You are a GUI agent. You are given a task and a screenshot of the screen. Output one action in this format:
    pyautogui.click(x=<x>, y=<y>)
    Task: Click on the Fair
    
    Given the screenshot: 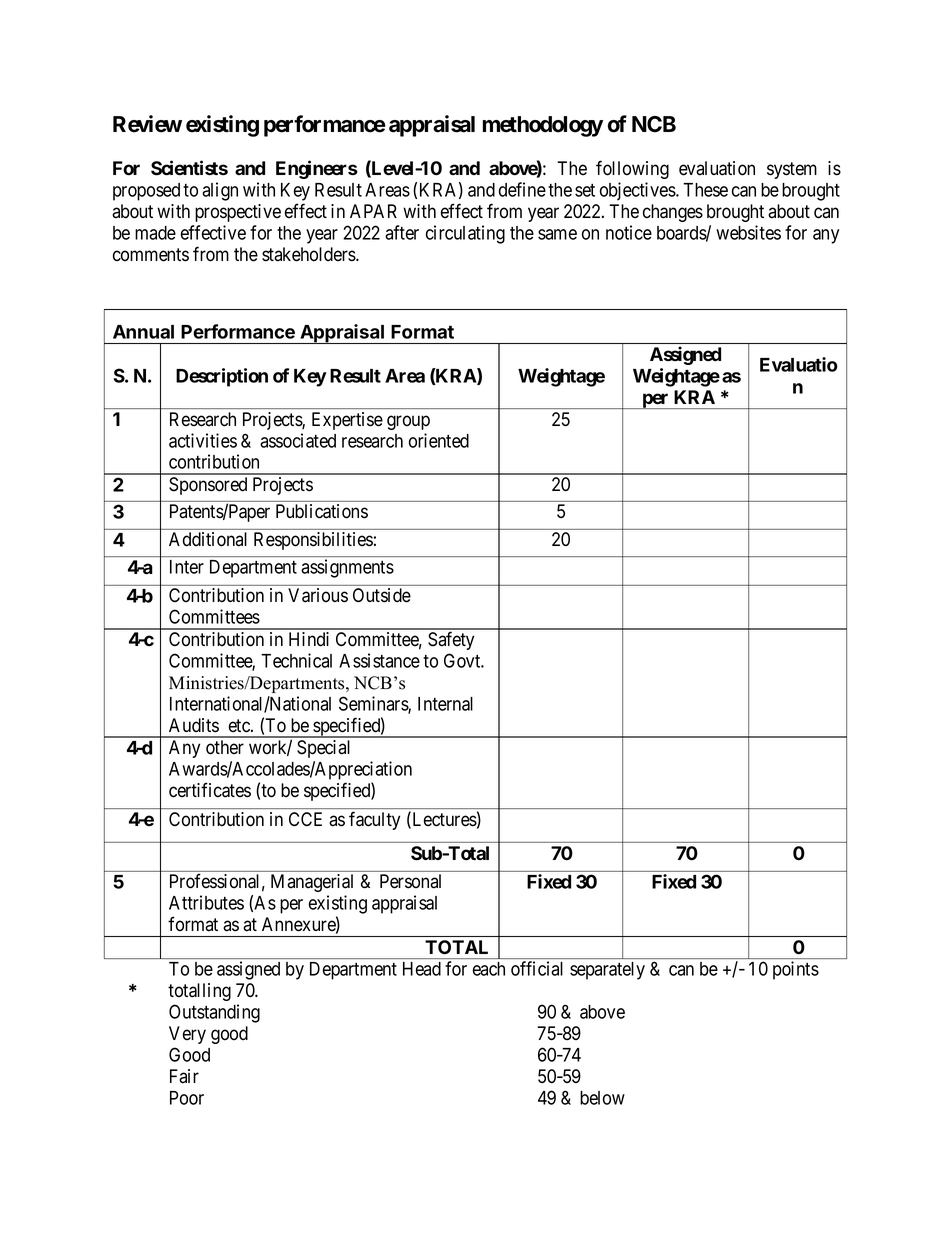 What is the action you would take?
    pyautogui.click(x=184, y=1076)
